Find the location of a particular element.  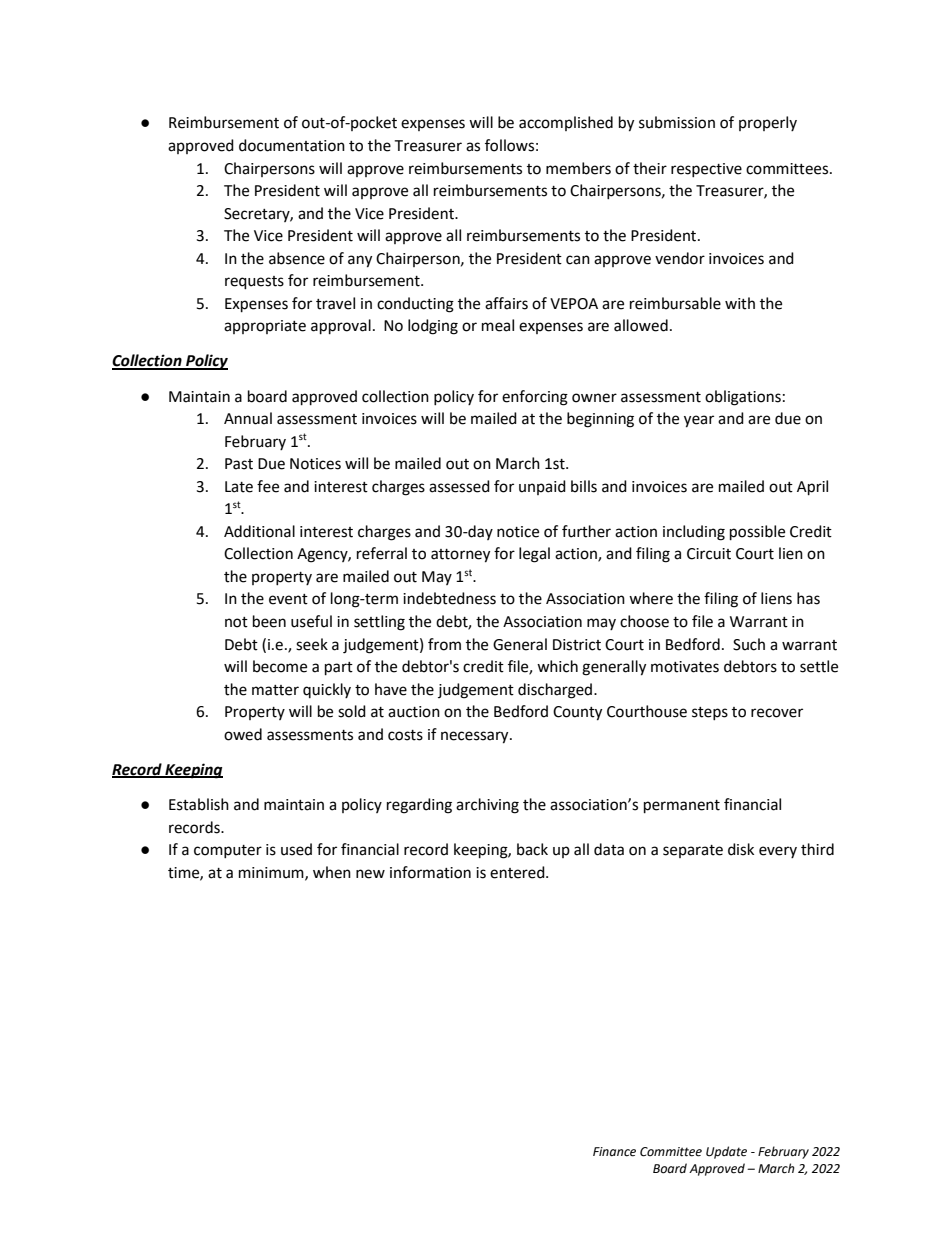

unpaid is located at coordinates (542, 487).
